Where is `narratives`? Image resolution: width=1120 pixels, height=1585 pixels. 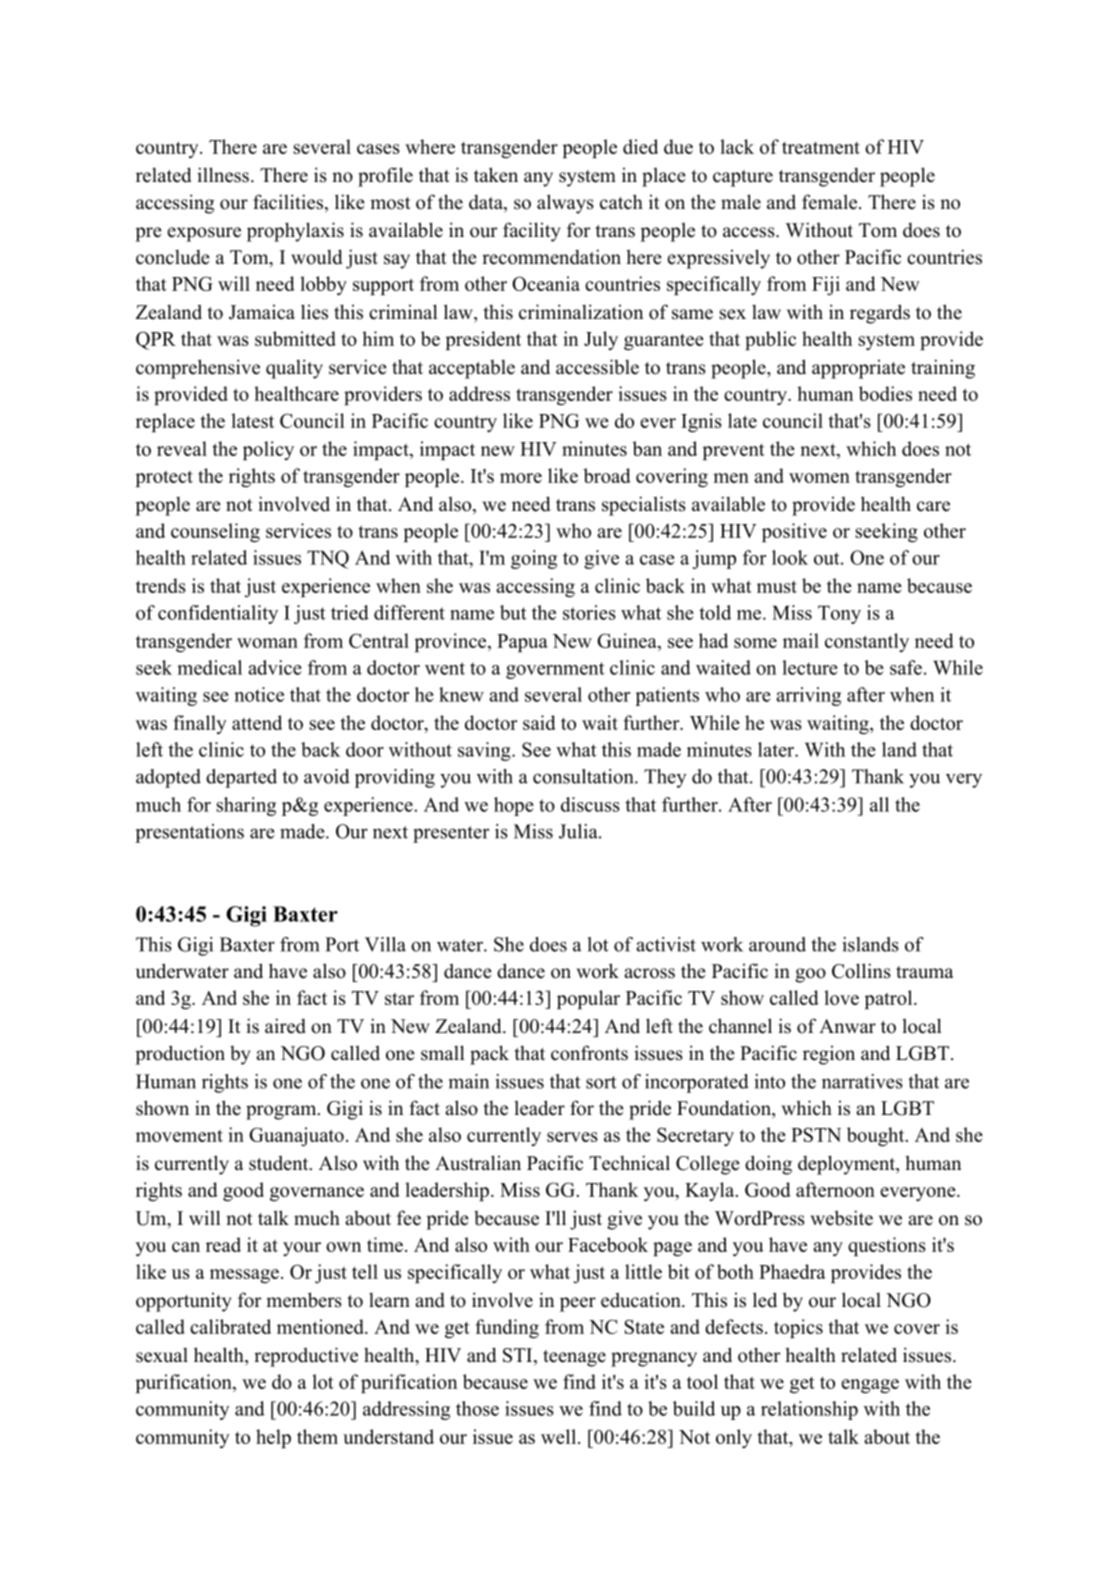 narratives is located at coordinates (862, 1081).
